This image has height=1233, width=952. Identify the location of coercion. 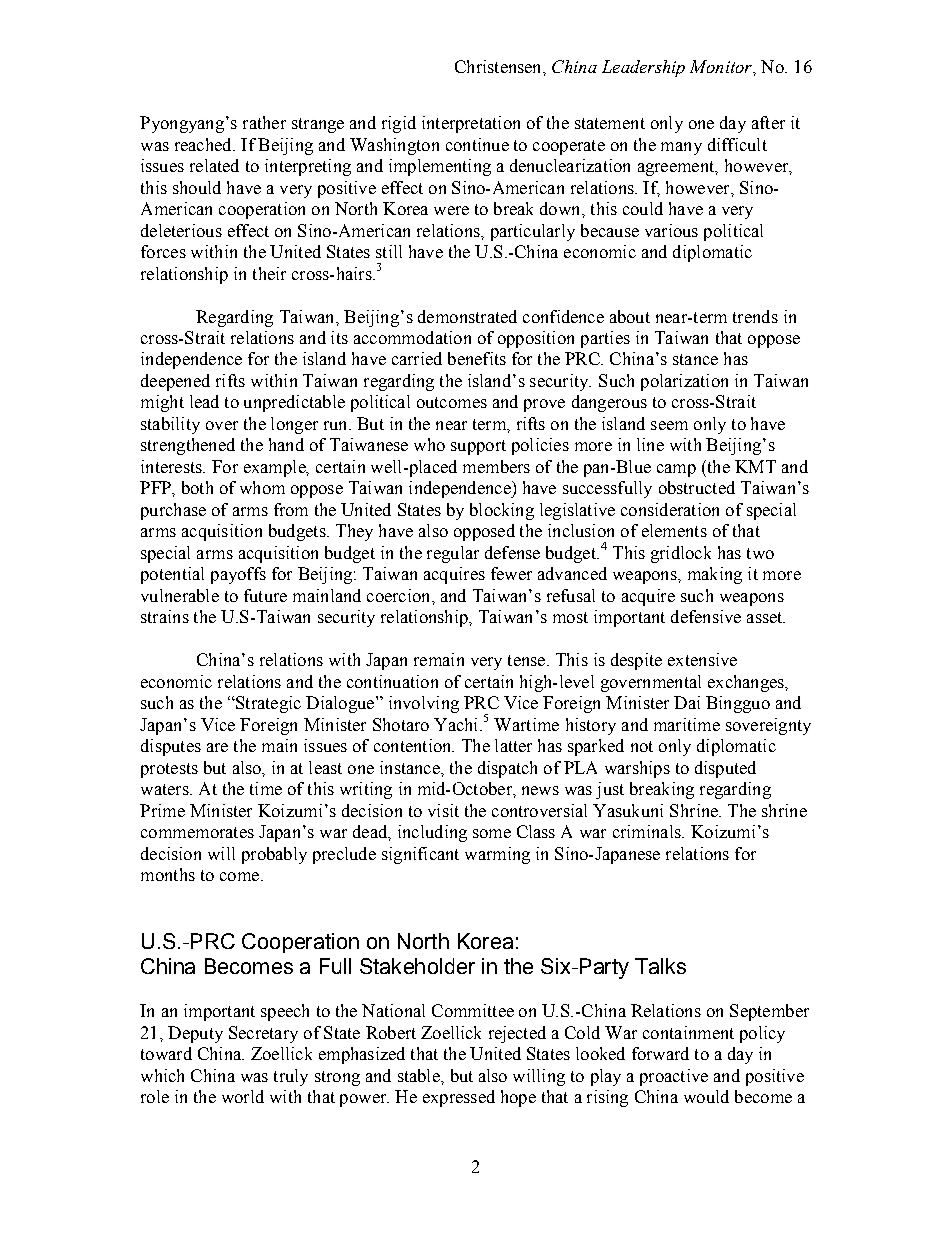
(400, 595).
